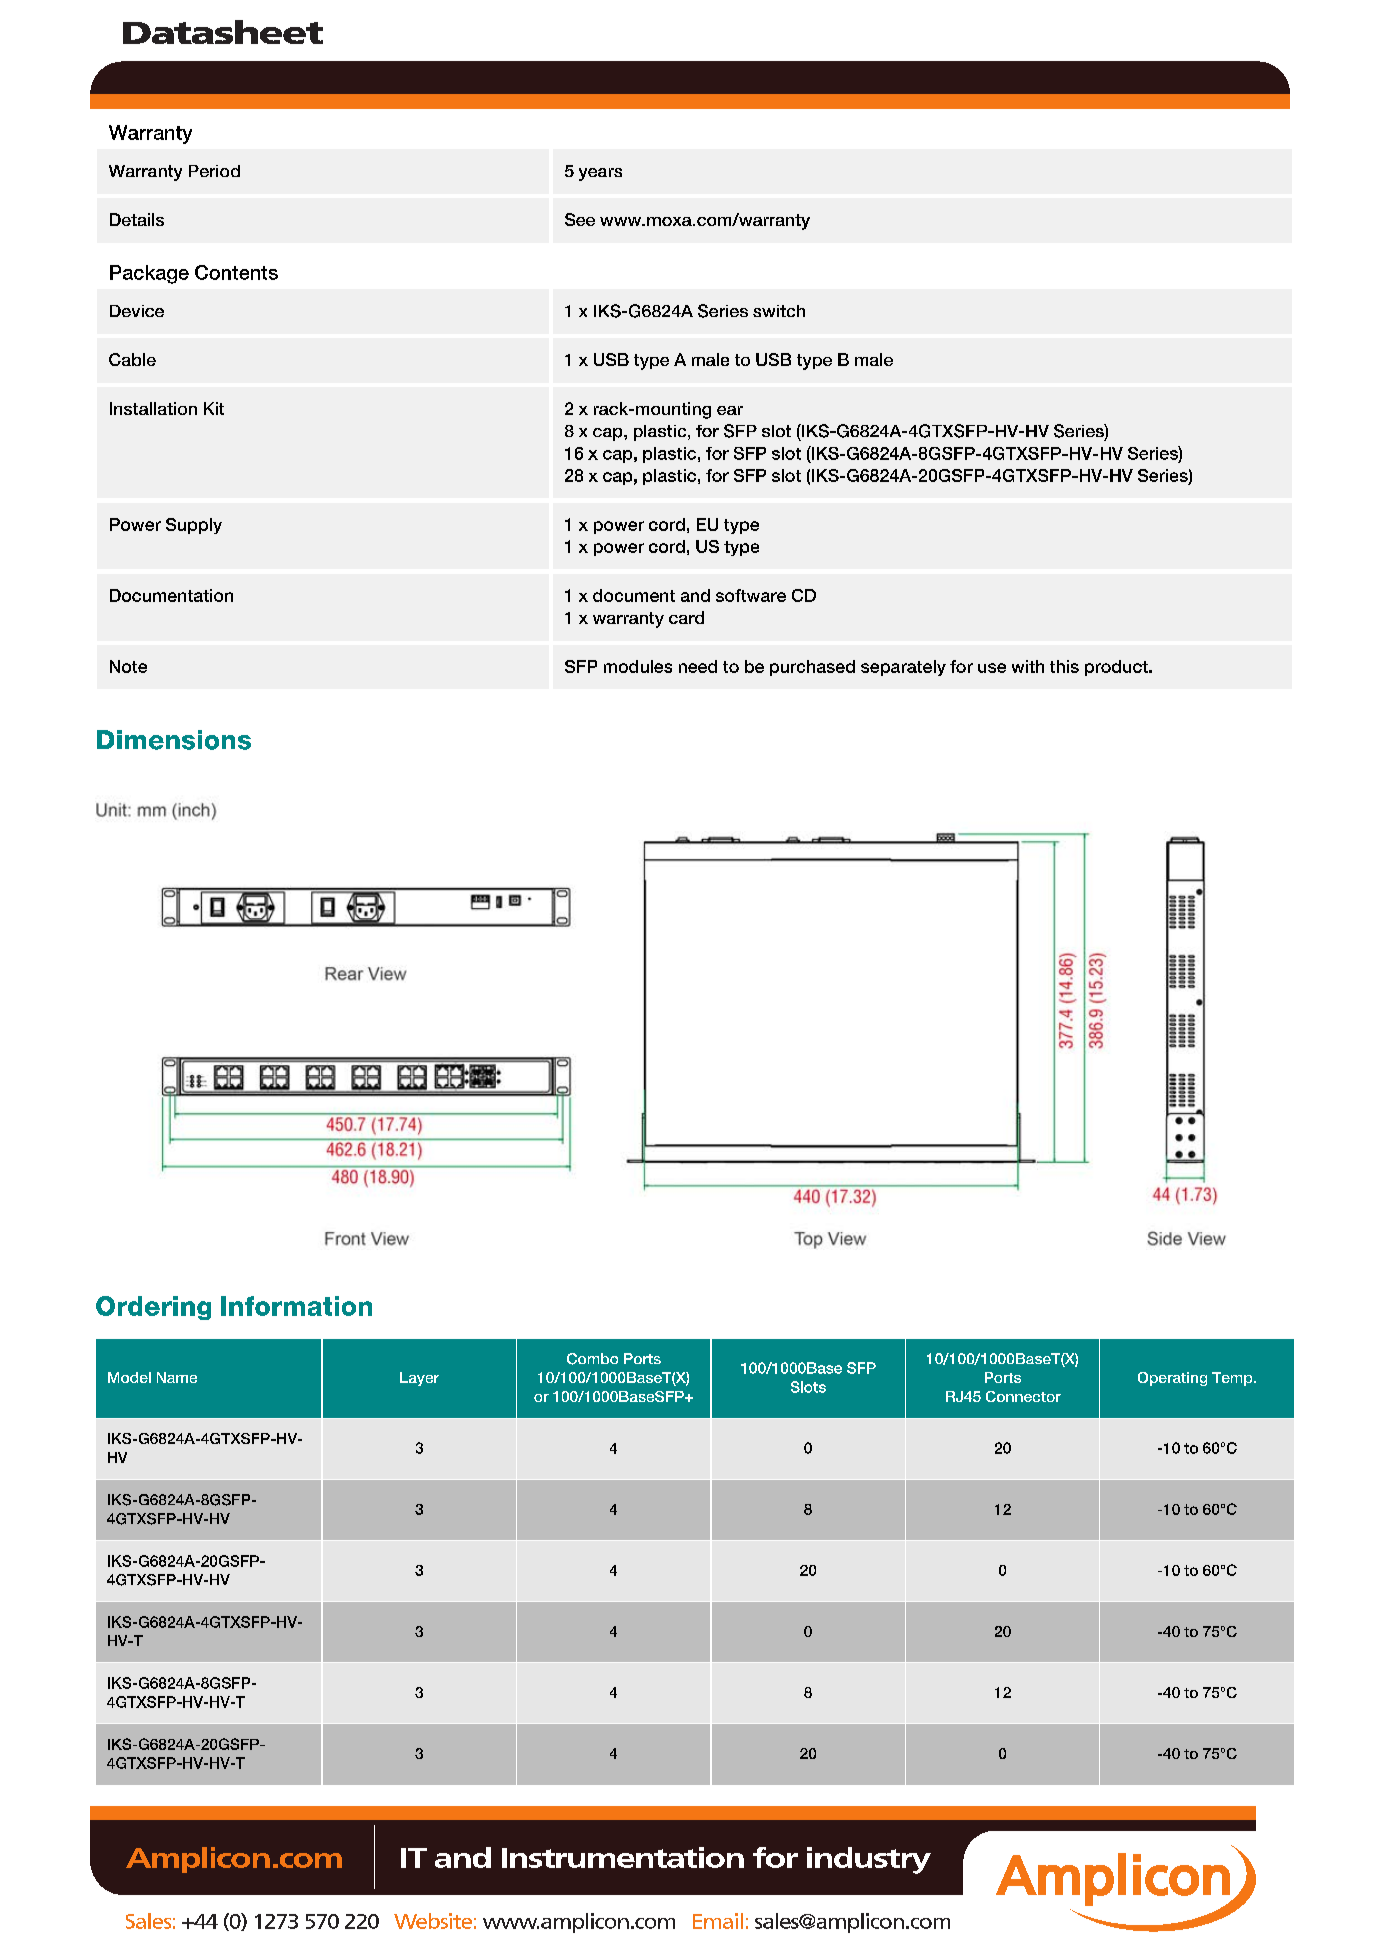 This screenshot has width=1380, height=1952. I want to click on product, so click(1117, 668).
